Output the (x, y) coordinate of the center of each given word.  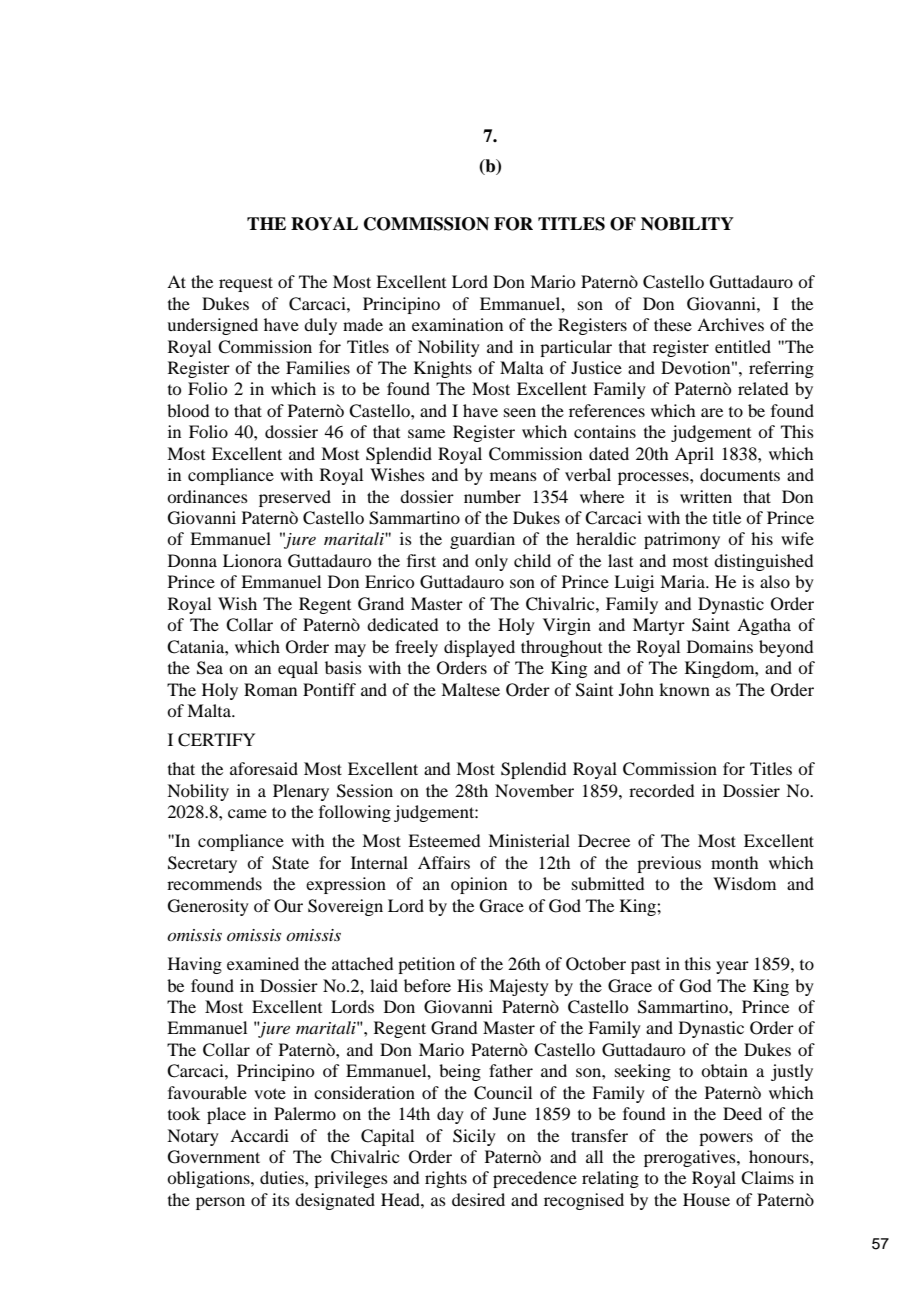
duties (283, 1177)
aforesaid (264, 768)
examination (457, 324)
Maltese (470, 689)
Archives (730, 324)
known (684, 689)
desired (478, 1199)
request (246, 284)
